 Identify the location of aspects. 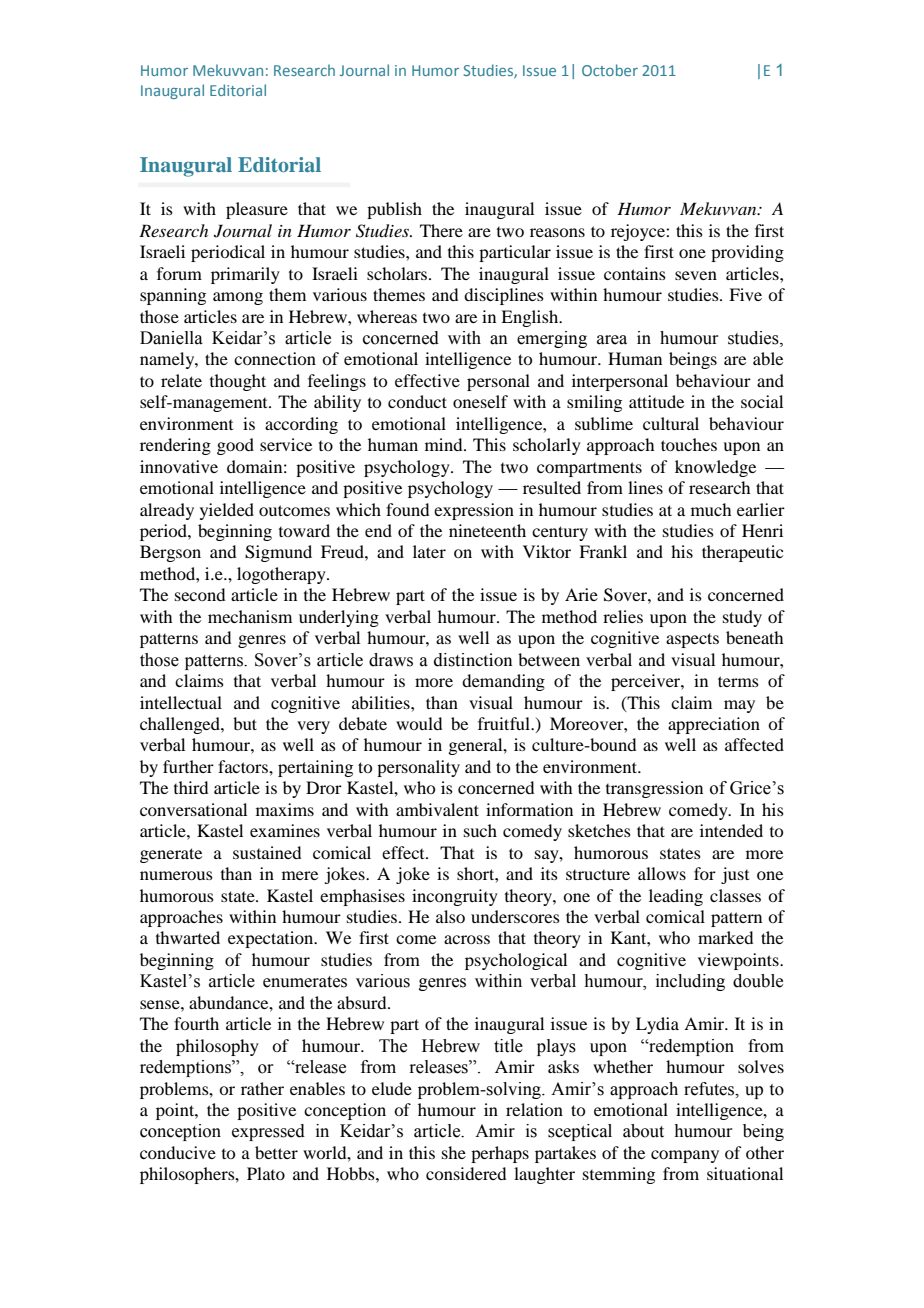
(692, 640).
